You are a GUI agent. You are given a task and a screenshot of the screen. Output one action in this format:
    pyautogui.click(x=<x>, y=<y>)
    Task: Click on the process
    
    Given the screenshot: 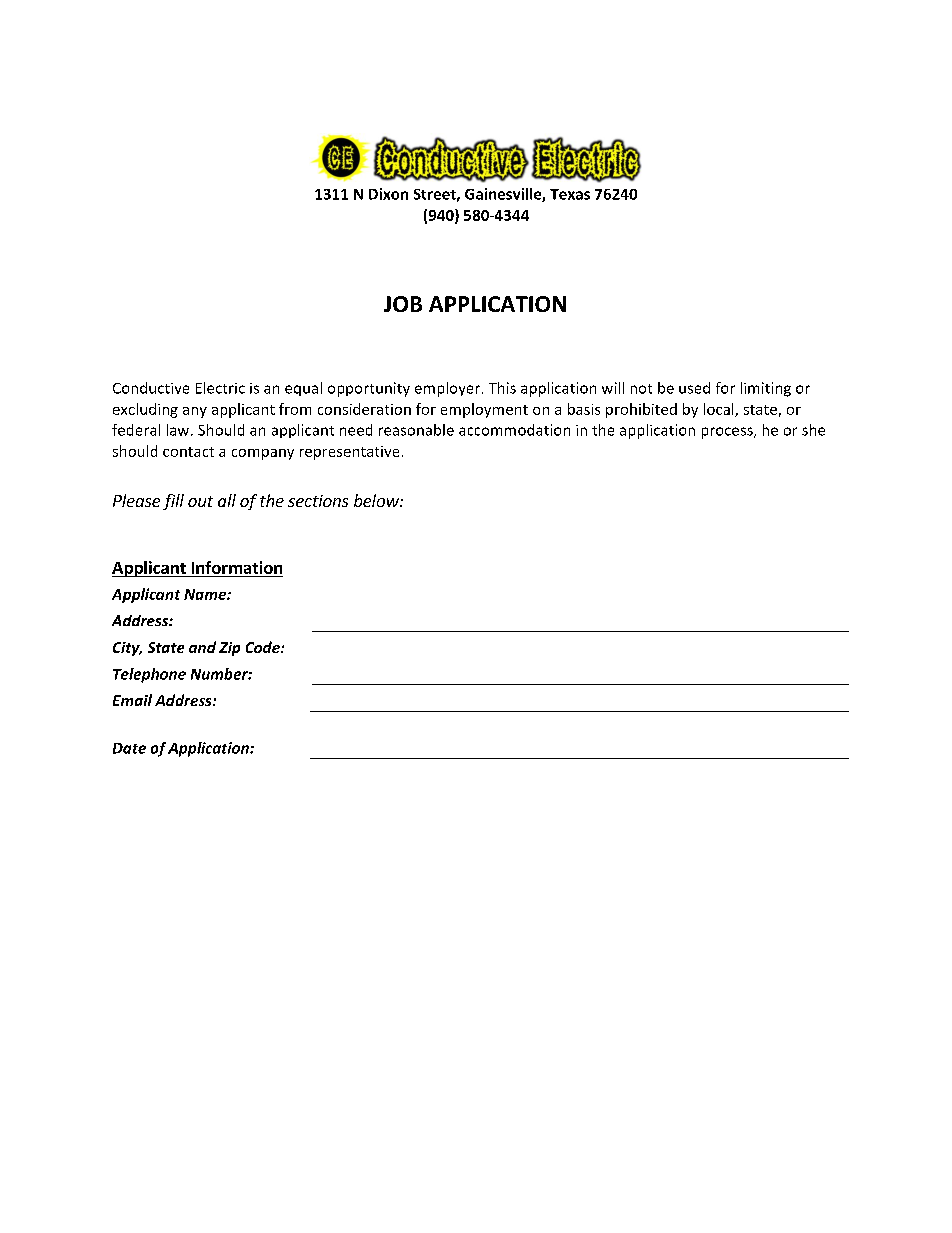 What is the action you would take?
    pyautogui.click(x=728, y=433)
